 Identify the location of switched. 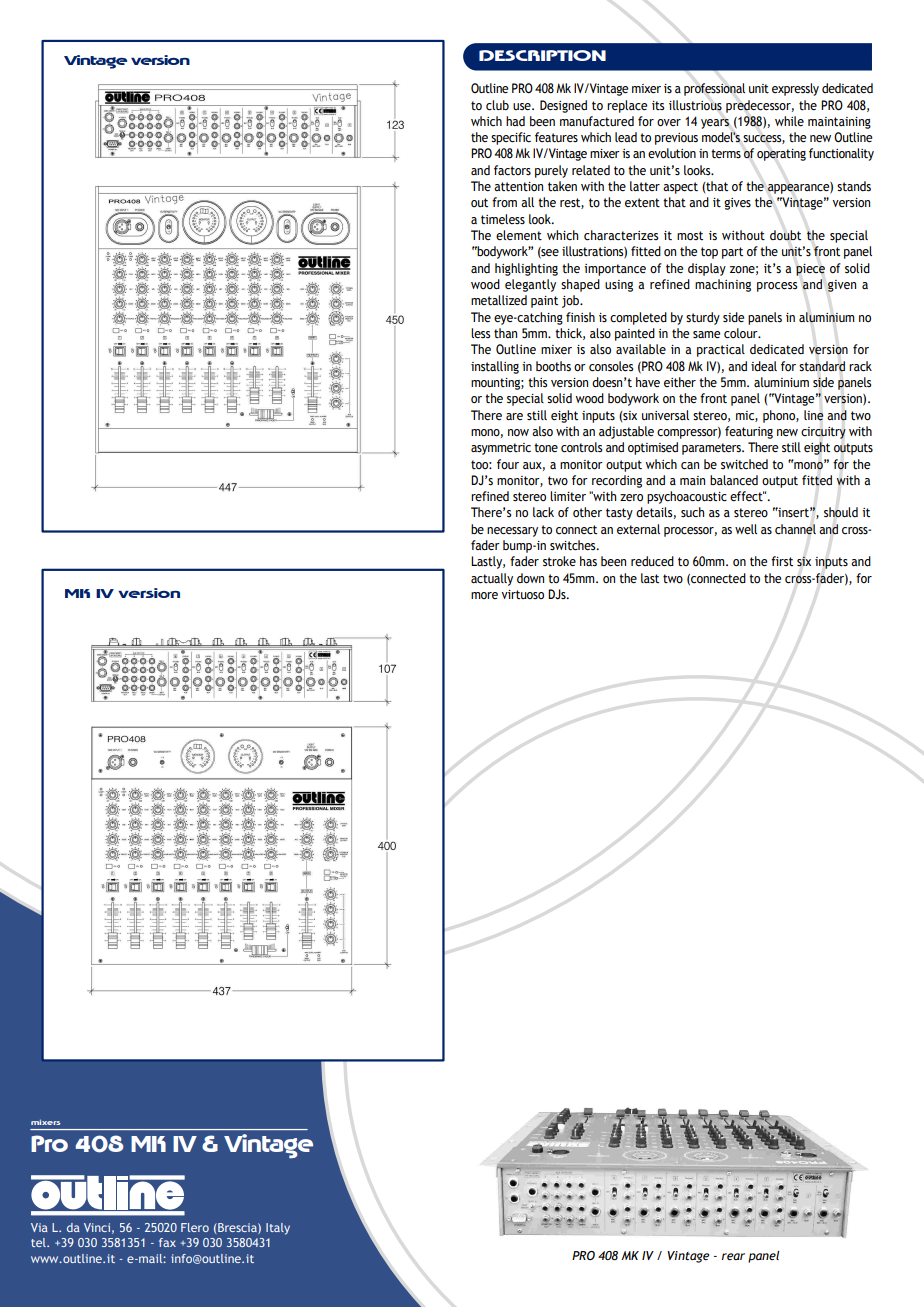
(744, 464).
